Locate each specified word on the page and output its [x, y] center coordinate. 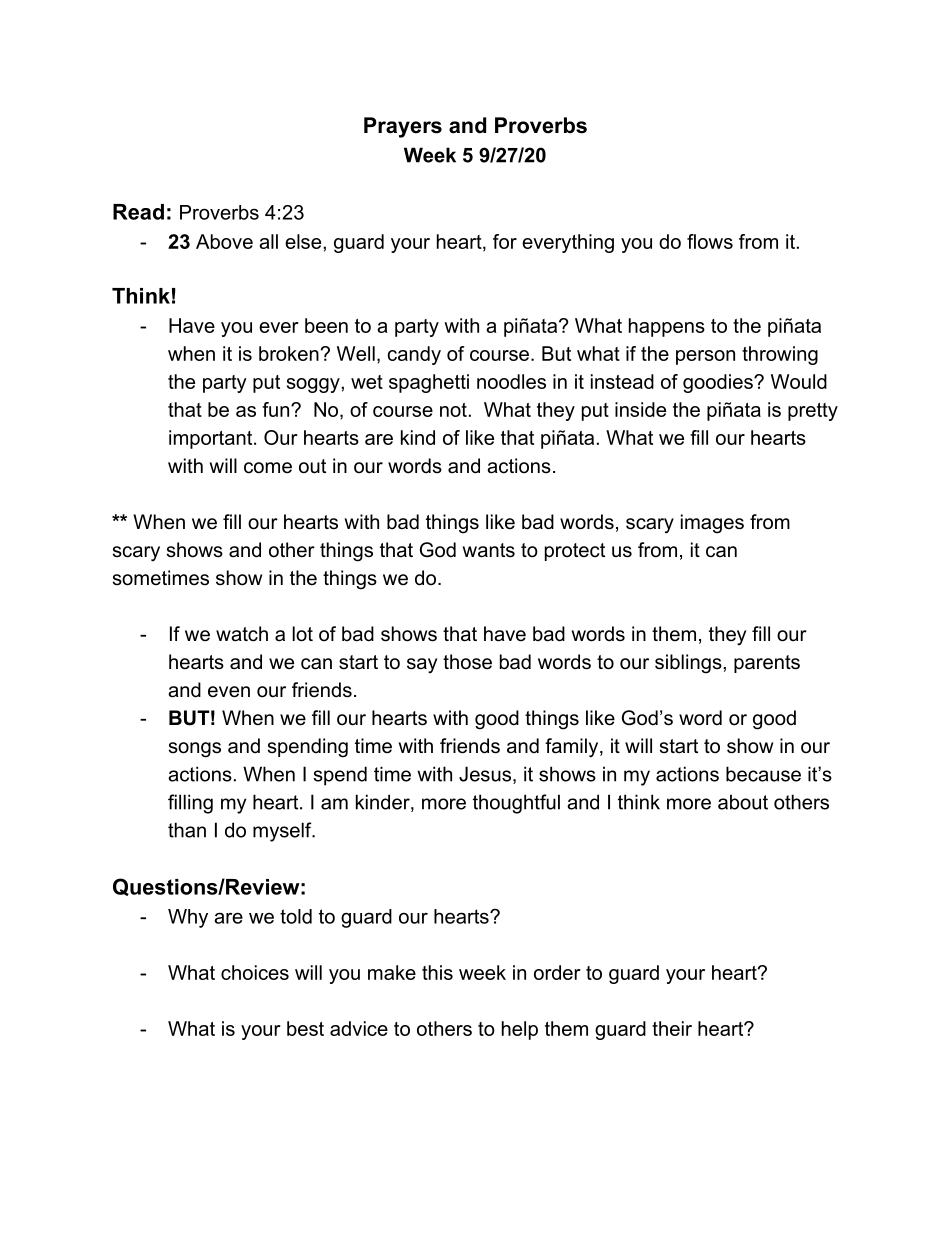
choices [255, 972]
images [712, 524]
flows [710, 241]
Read [138, 212]
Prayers [403, 127]
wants [489, 550]
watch [242, 634]
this [437, 972]
